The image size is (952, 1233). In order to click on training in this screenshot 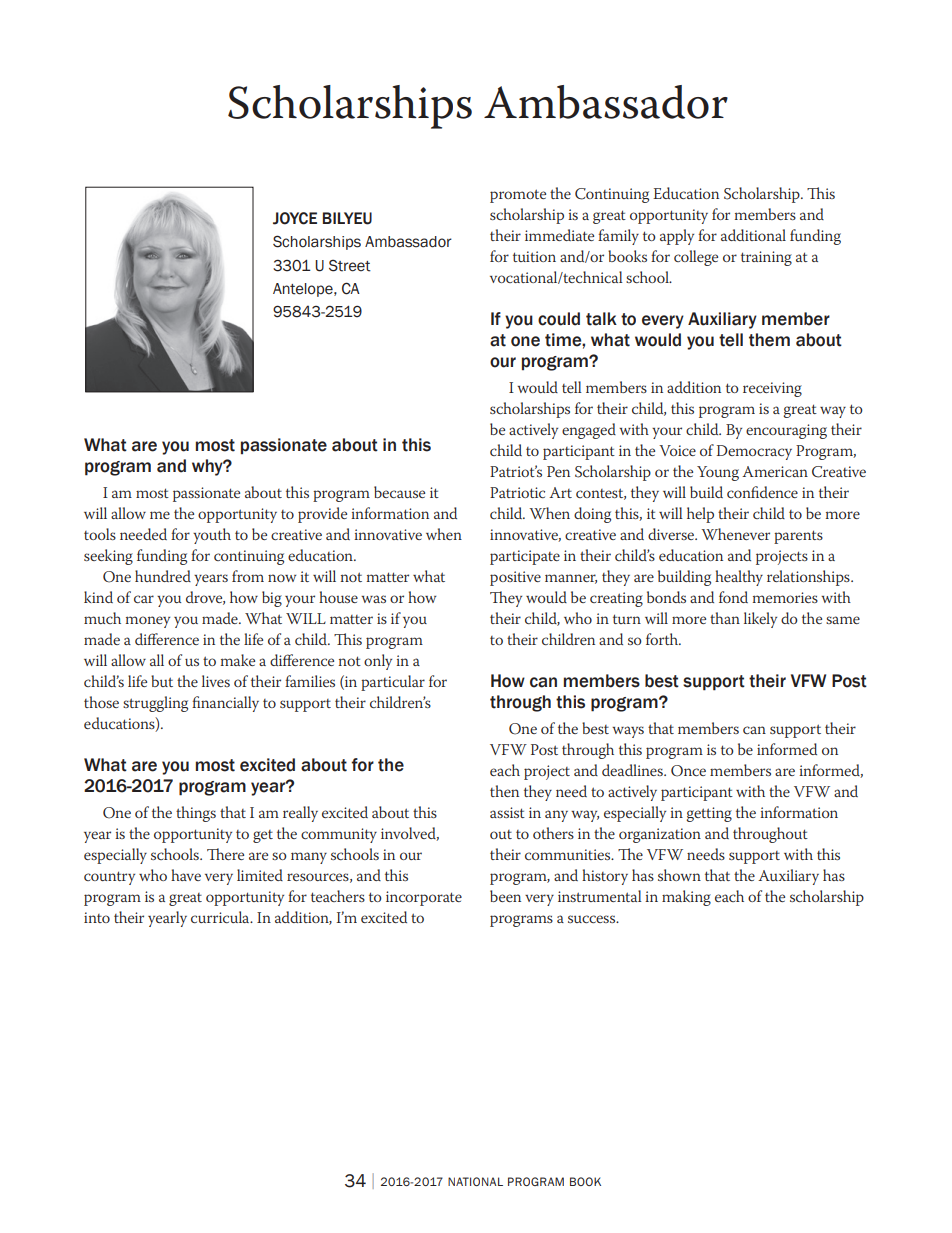, I will do `click(766, 258)`.
